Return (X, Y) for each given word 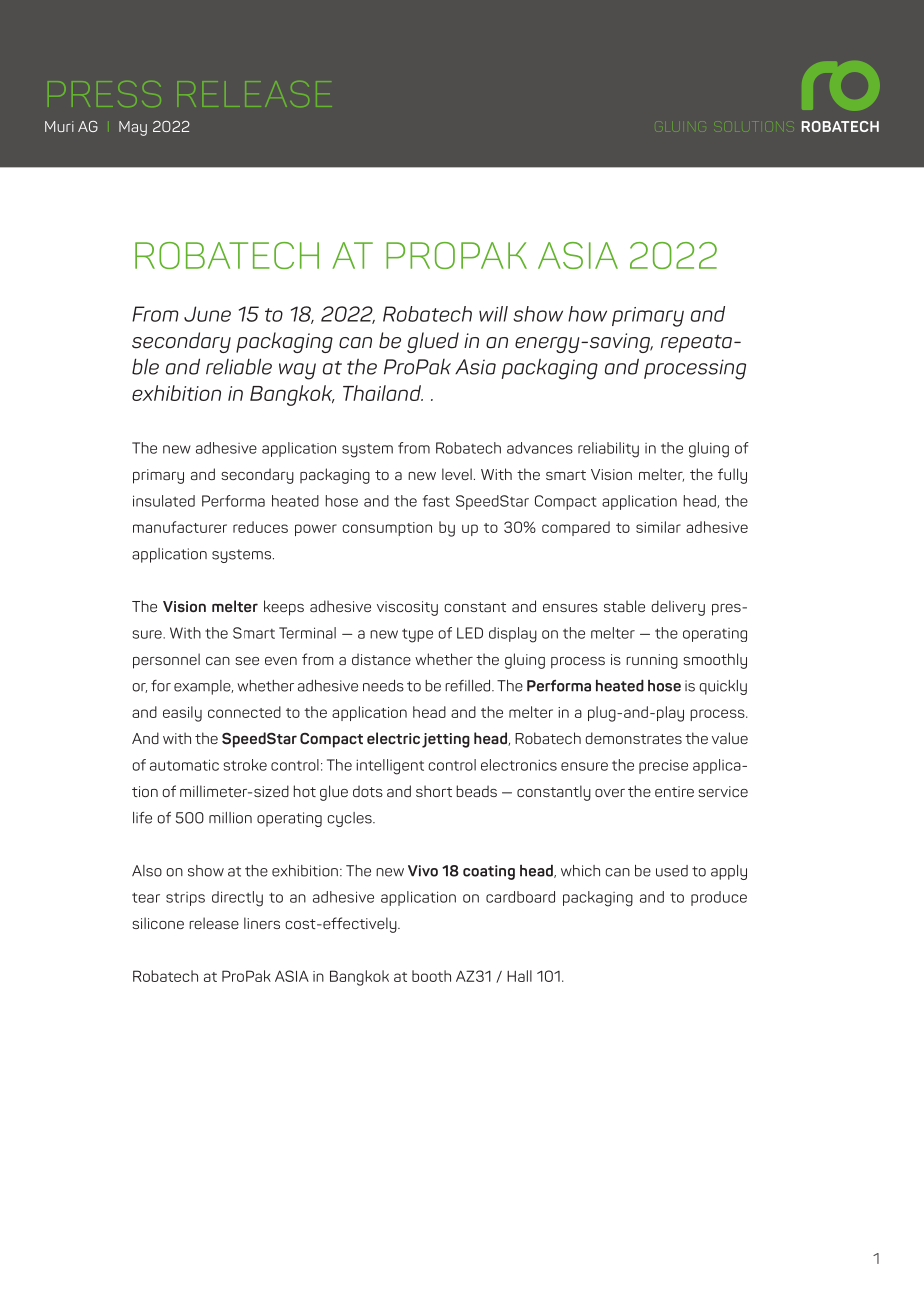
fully (732, 476)
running (652, 661)
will (493, 314)
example (203, 687)
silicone (158, 923)
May (133, 128)
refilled (469, 686)
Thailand (383, 393)
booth (431, 976)
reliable (239, 366)
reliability (608, 450)
